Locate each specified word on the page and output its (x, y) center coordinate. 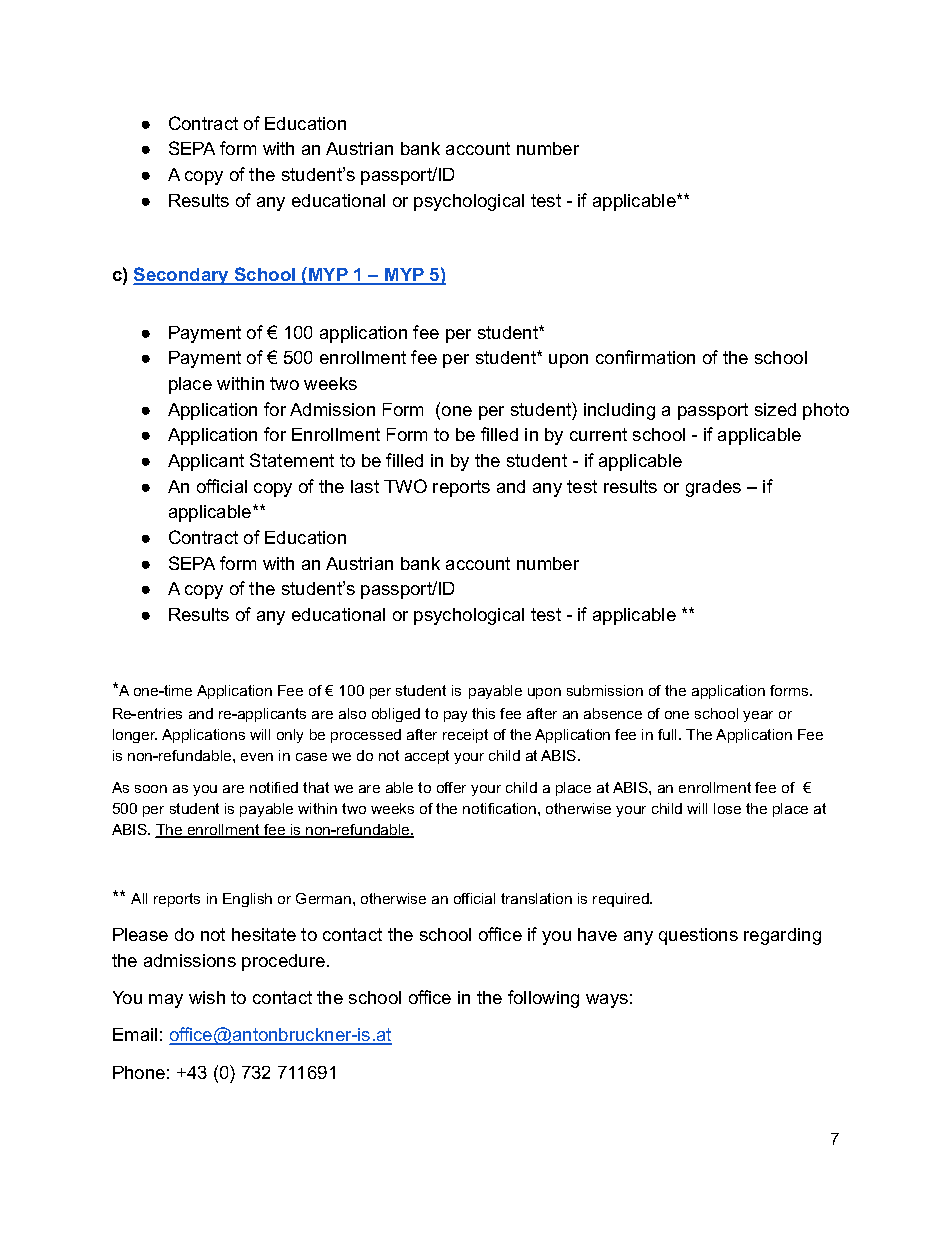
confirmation (645, 357)
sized (775, 409)
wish (207, 997)
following (543, 999)
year (758, 716)
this (483, 713)
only (290, 736)
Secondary (182, 276)
